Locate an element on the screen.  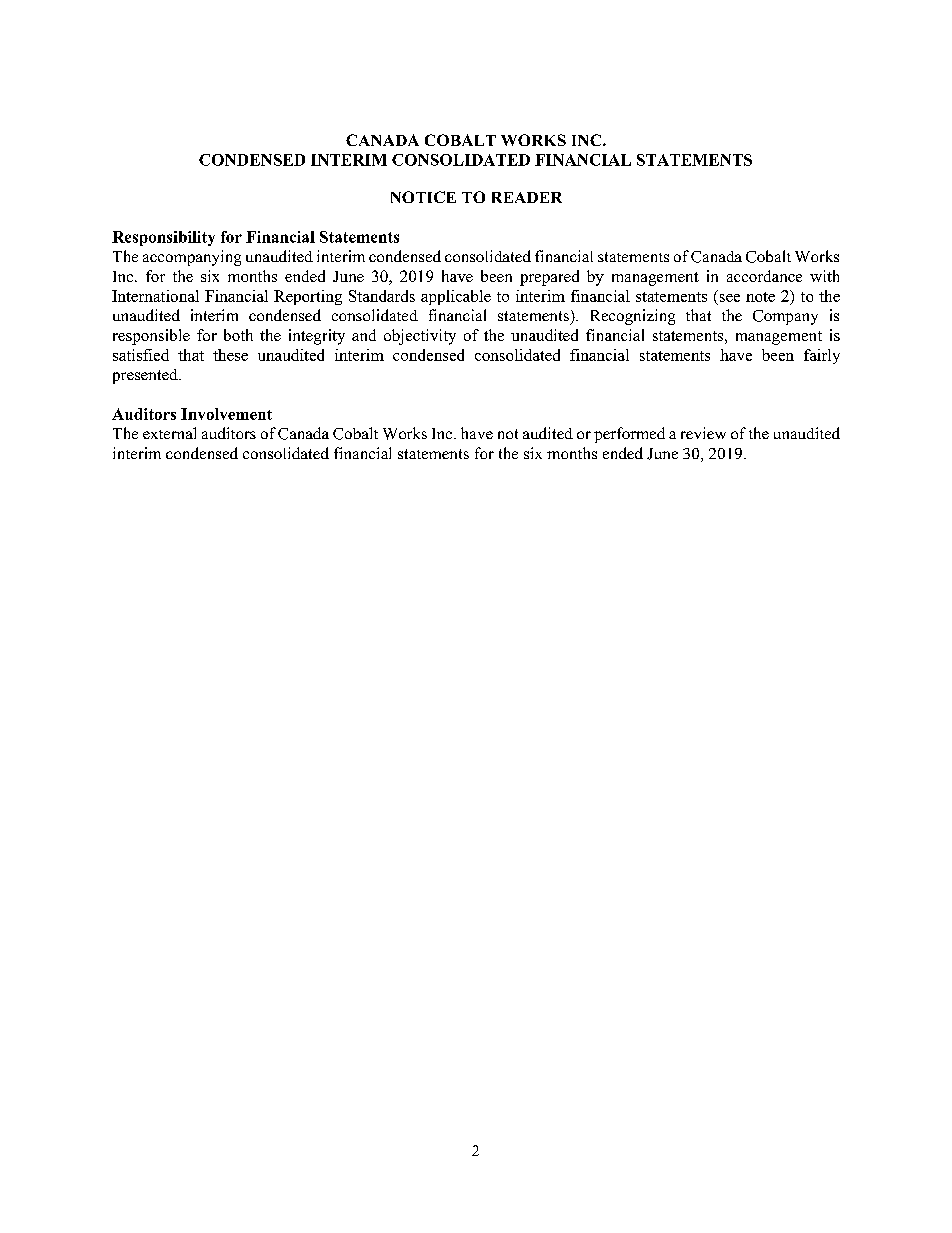
these is located at coordinates (230, 355).
